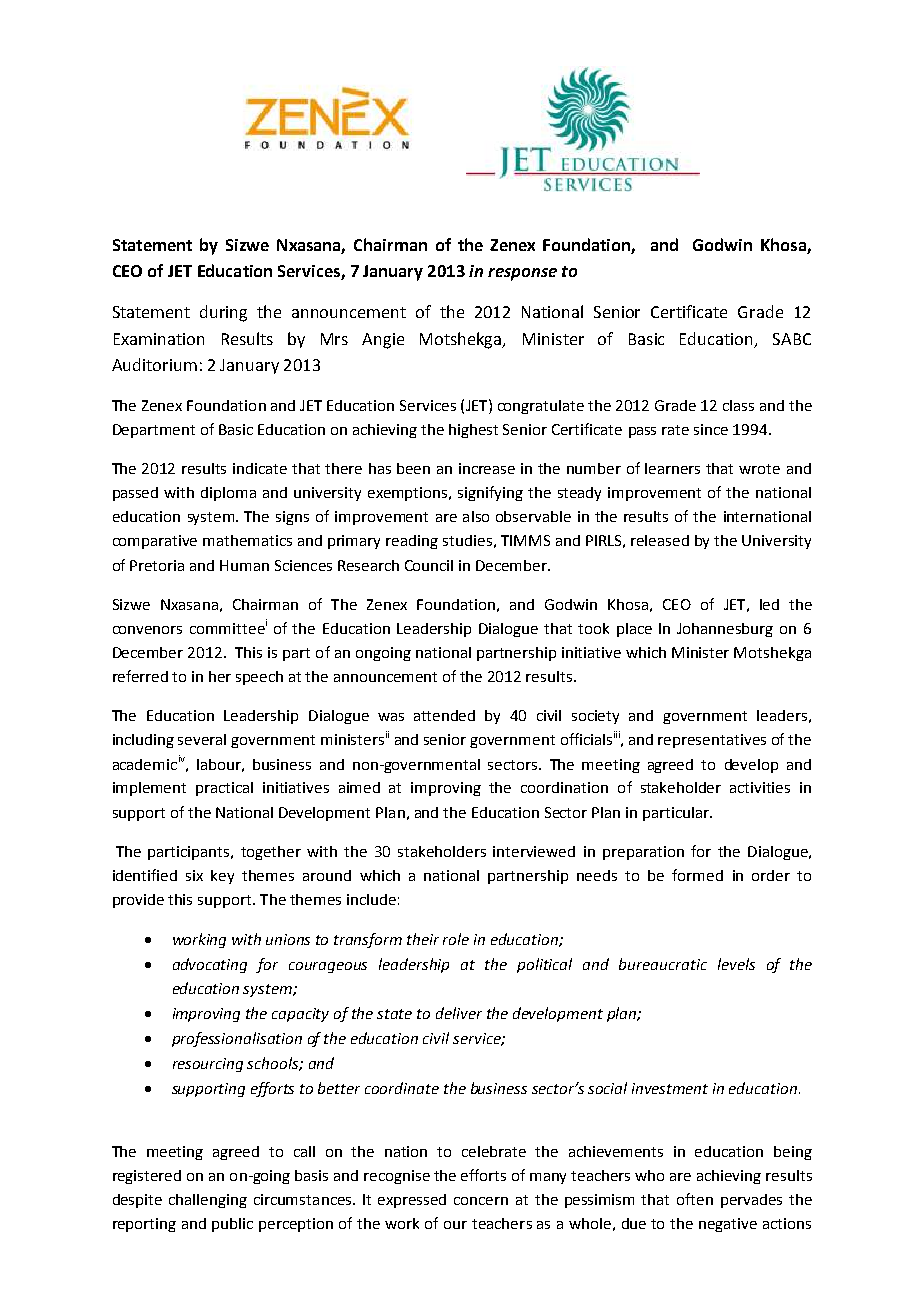  What do you see at coordinates (237, 1039) in the screenshot?
I see `professionalisation` at bounding box center [237, 1039].
